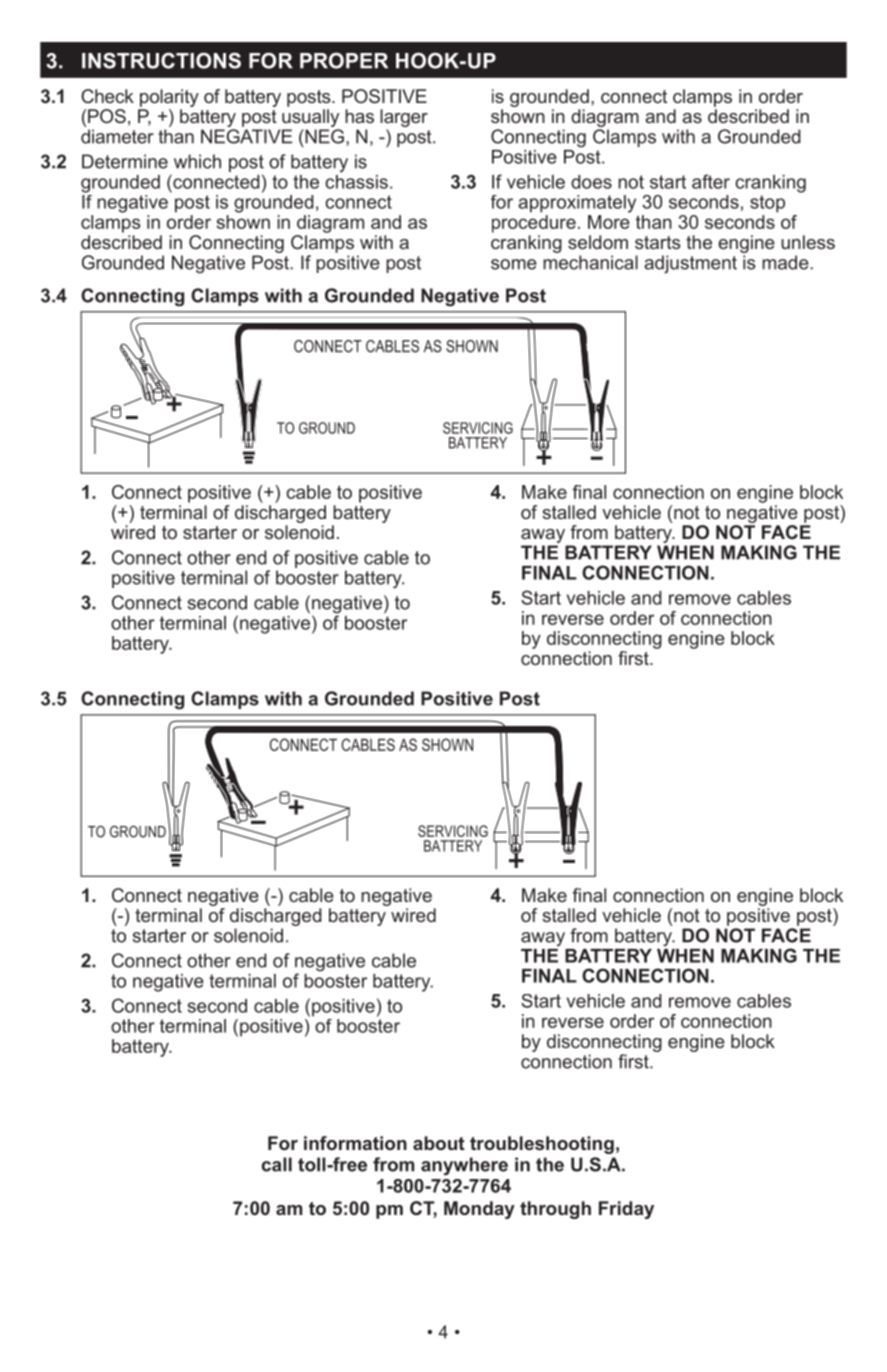 The image size is (887, 1372). Describe the element at coordinates (514, 264) in the document. I see `some` at that location.
